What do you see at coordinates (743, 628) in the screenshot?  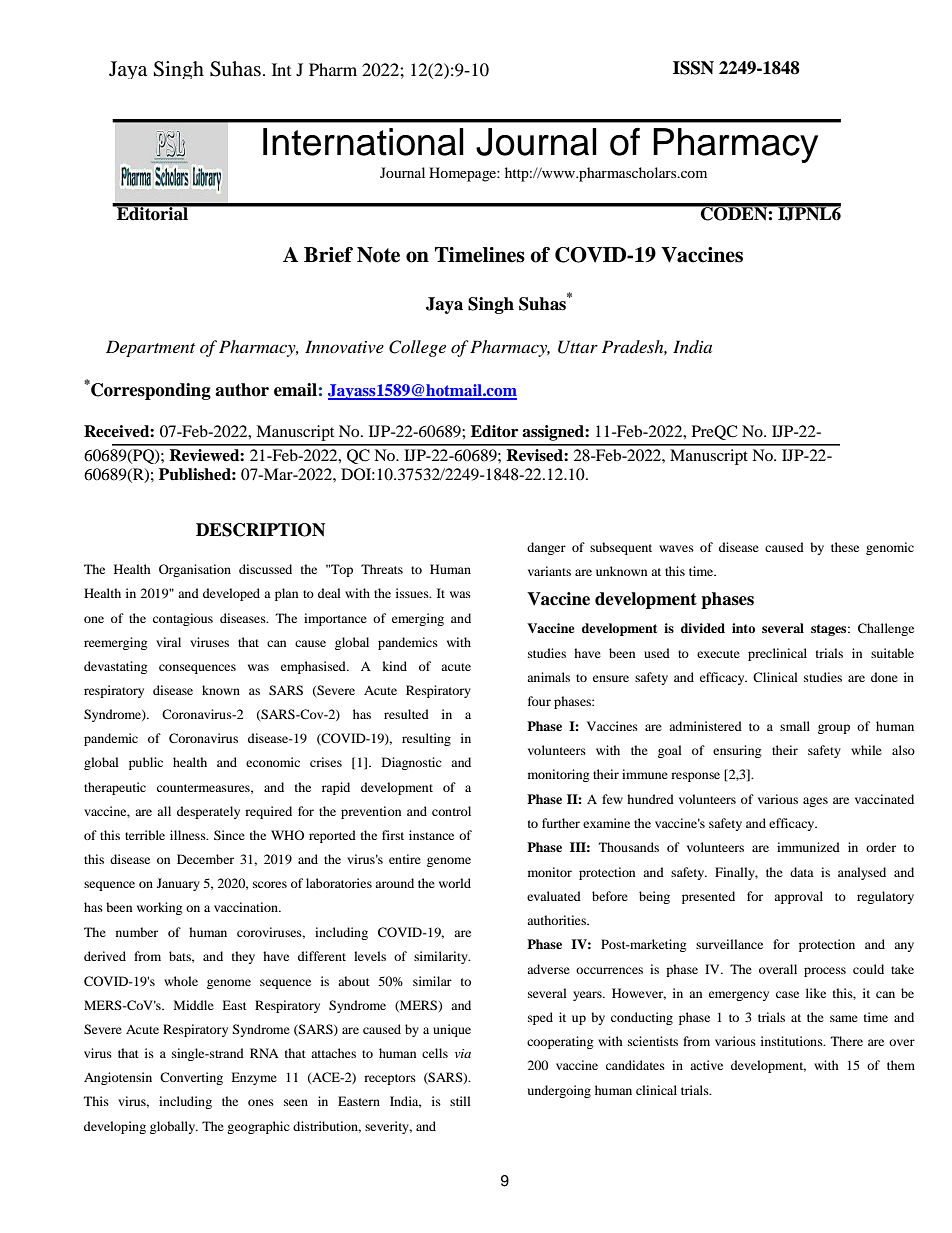 I see `into` at bounding box center [743, 628].
